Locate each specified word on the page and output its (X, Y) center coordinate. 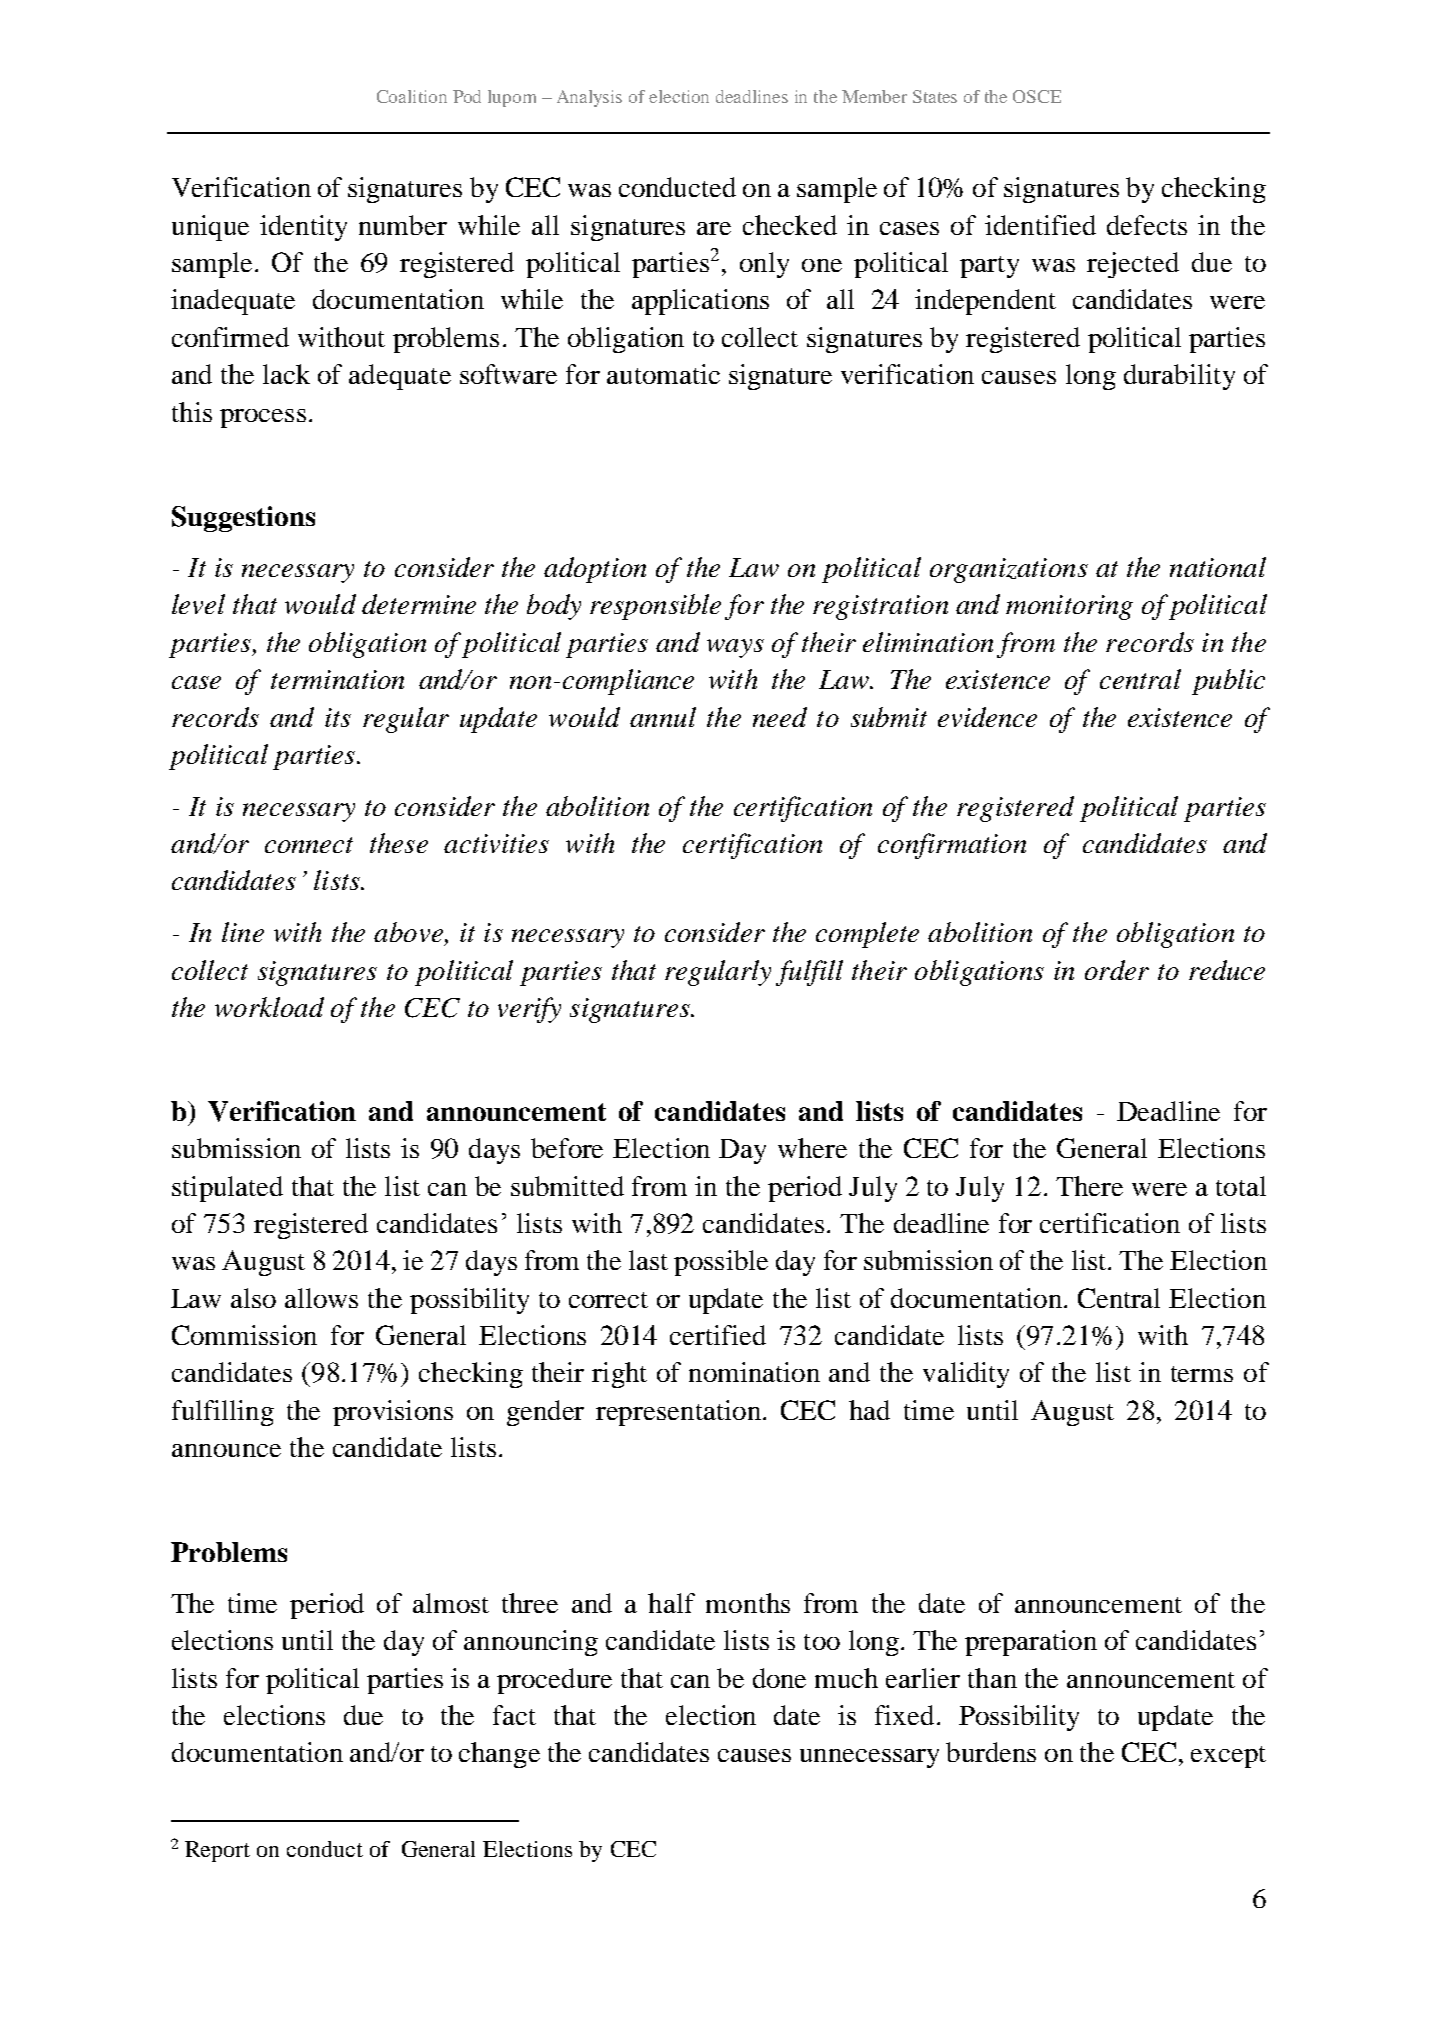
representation (678, 1413)
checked (790, 225)
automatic (663, 374)
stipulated (227, 1189)
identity (303, 228)
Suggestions (243, 519)
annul (663, 717)
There (1089, 1186)
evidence (987, 717)
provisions (393, 1413)
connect (309, 845)
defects (1147, 225)
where (812, 1148)
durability (1179, 377)
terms (1202, 1374)
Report (217, 1851)
